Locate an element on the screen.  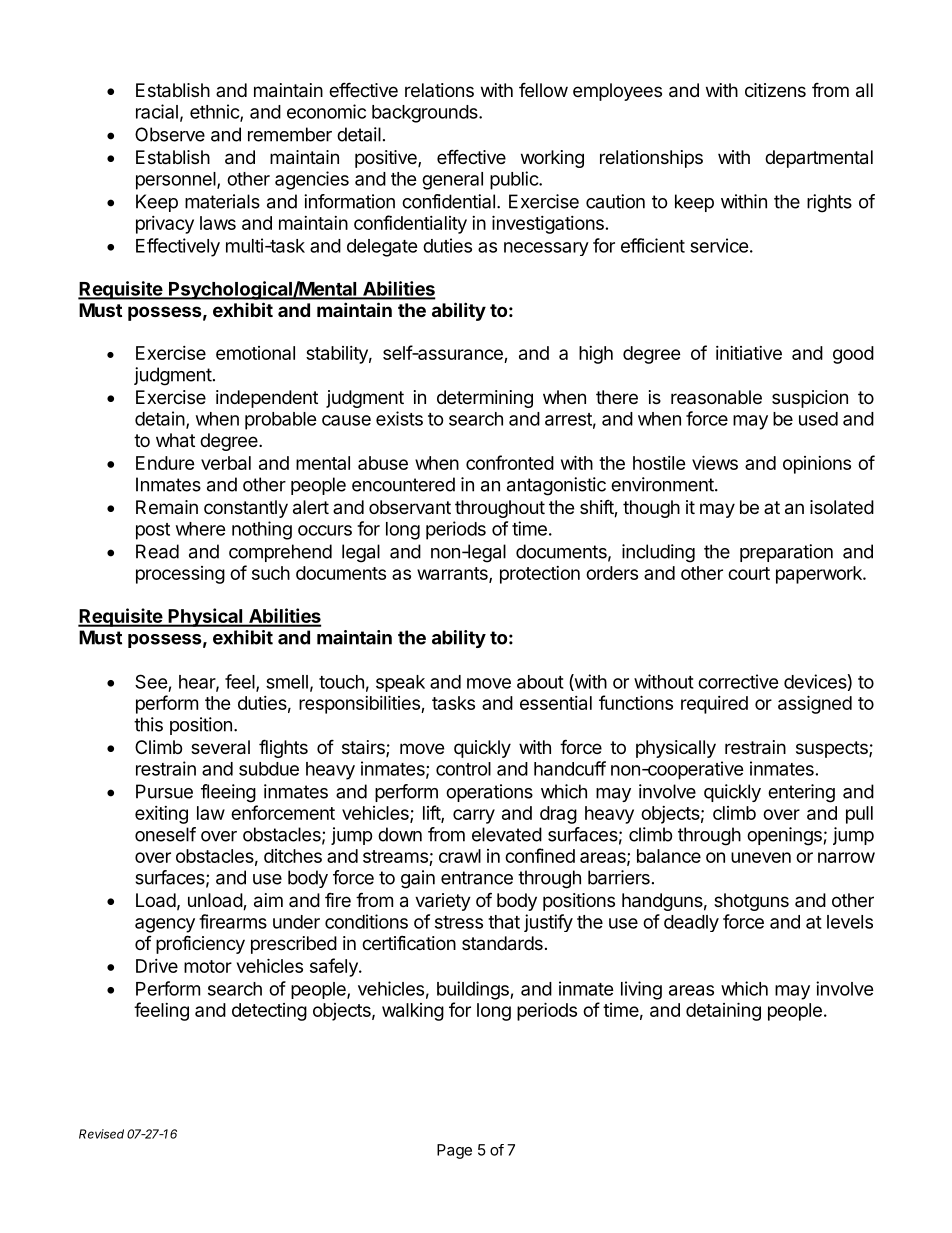
Revised is located at coordinates (101, 1134).
